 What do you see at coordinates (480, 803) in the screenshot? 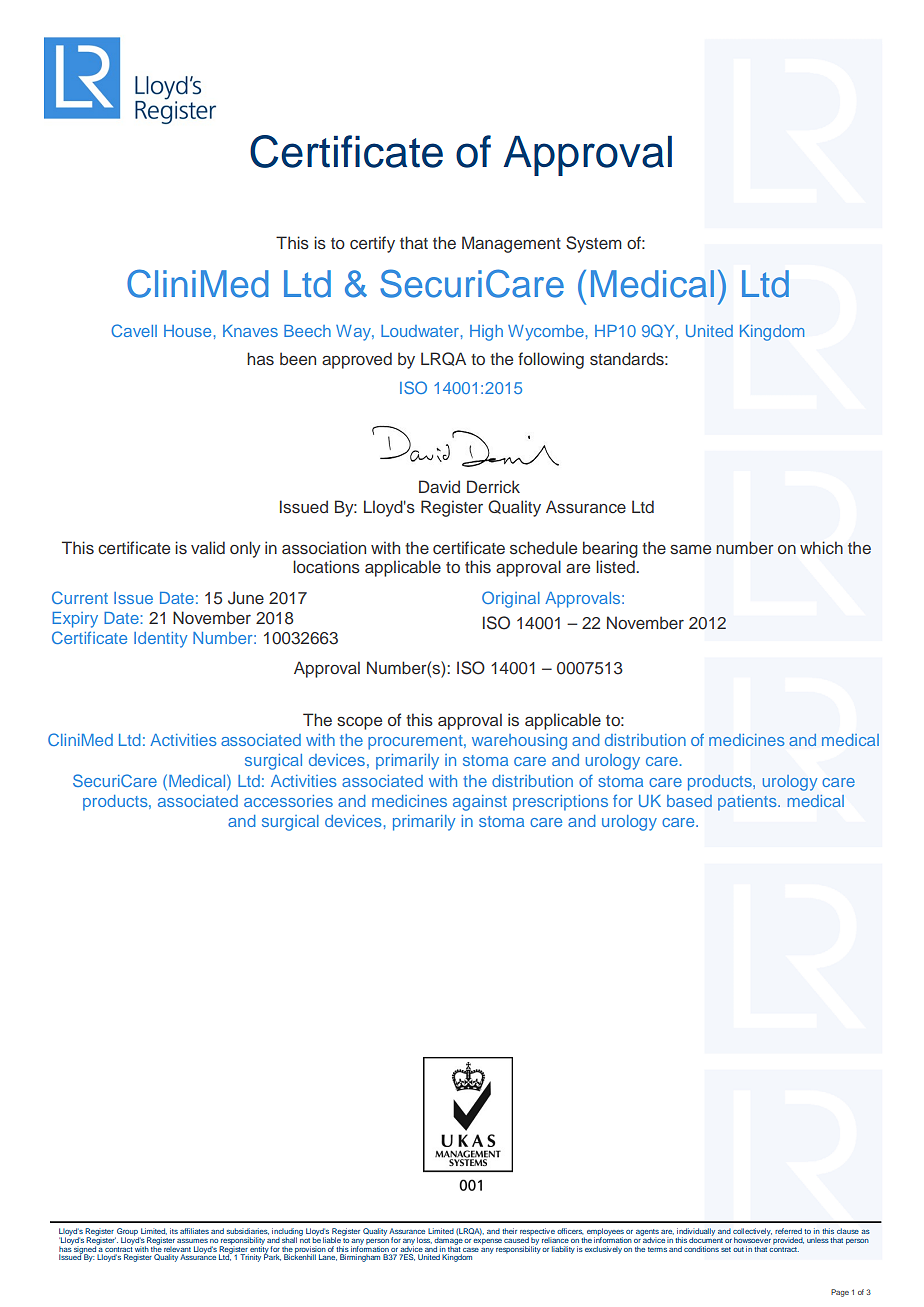
I see `against` at bounding box center [480, 803].
